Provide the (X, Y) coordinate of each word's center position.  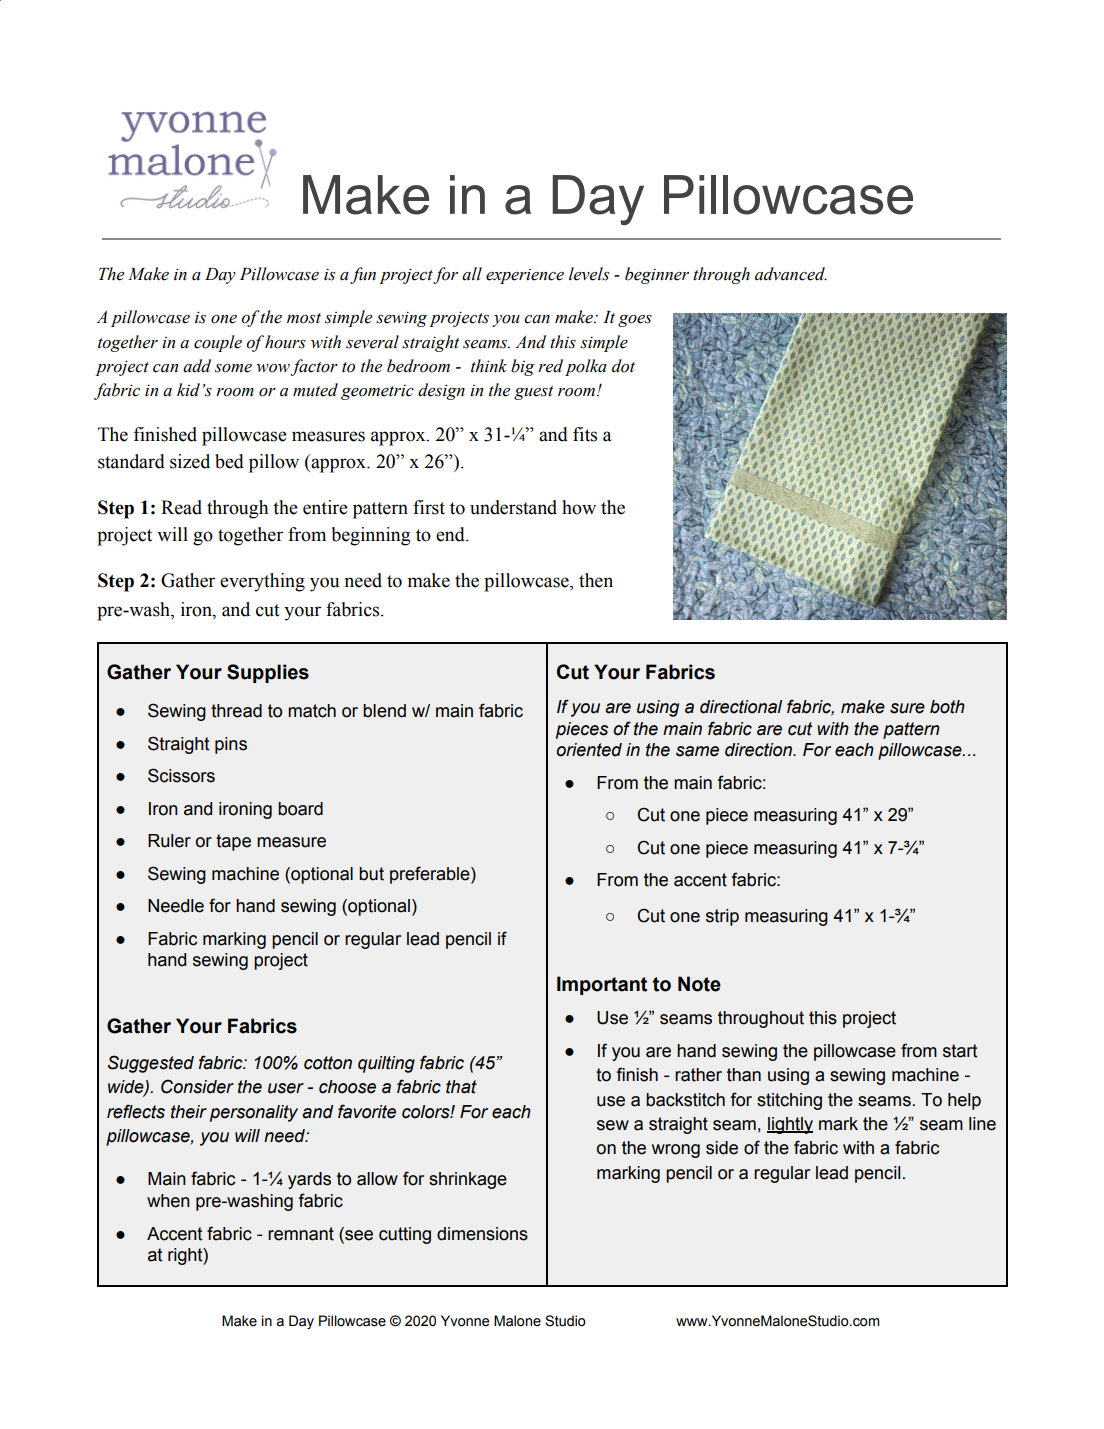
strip (722, 917)
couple (218, 343)
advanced (791, 274)
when (168, 1201)
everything (262, 582)
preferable (431, 875)
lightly (790, 1125)
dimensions (482, 1234)
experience (525, 276)
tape (233, 842)
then (596, 580)
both (947, 707)
